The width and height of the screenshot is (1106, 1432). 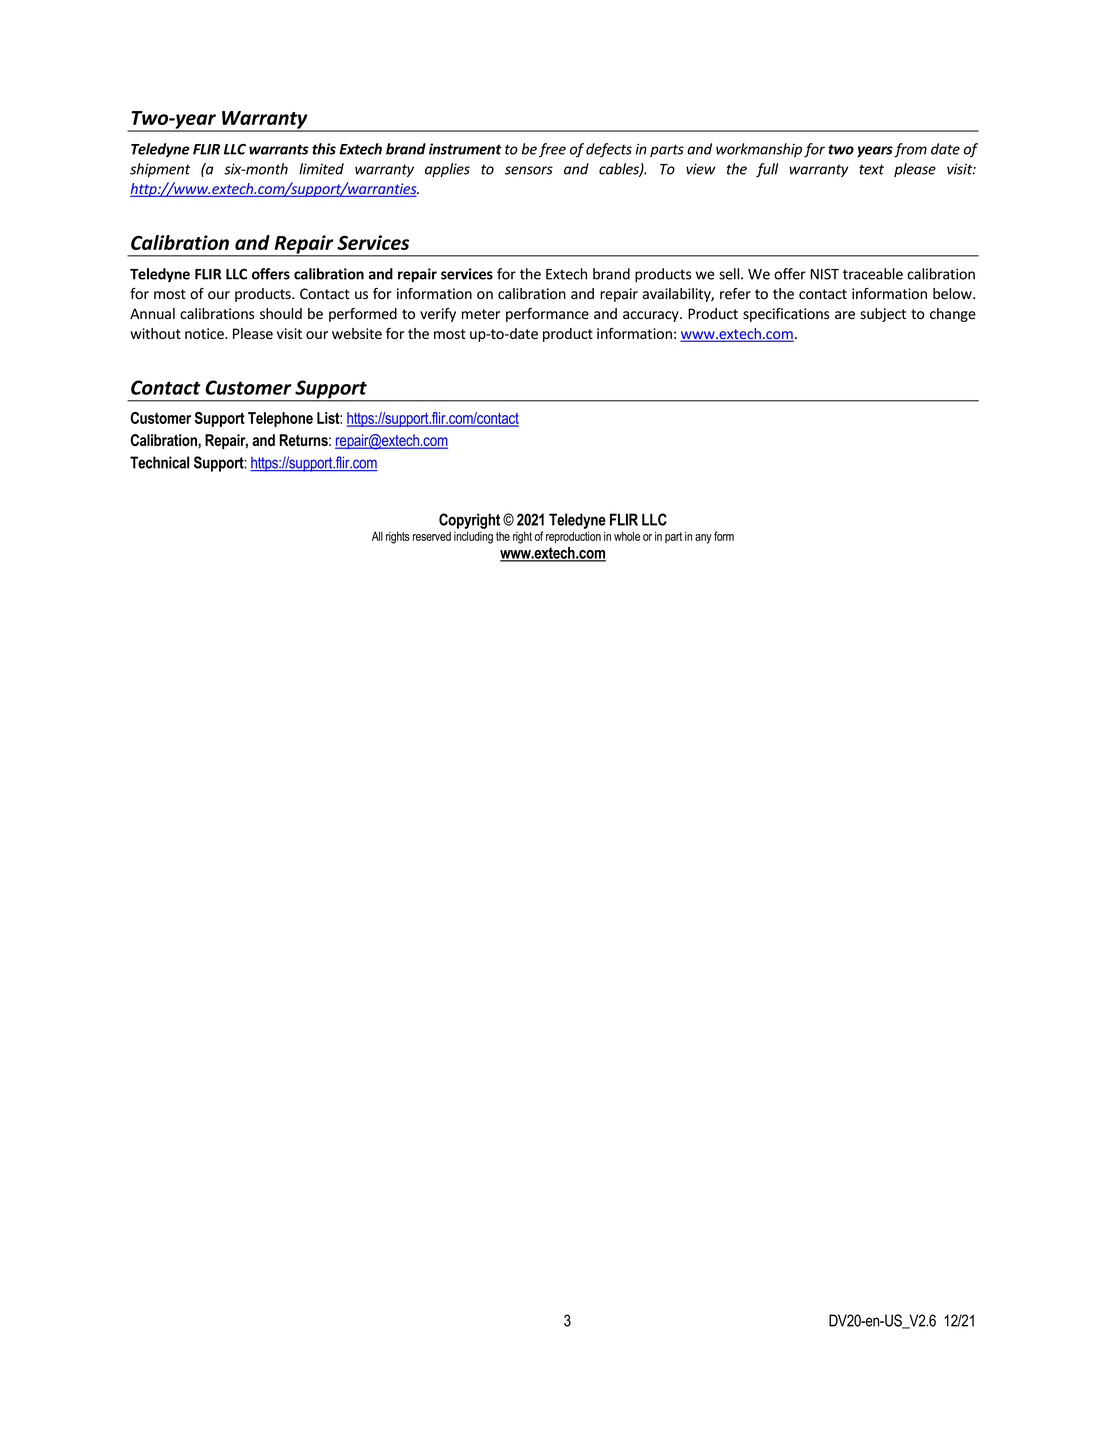 I want to click on meter, so click(x=481, y=314).
